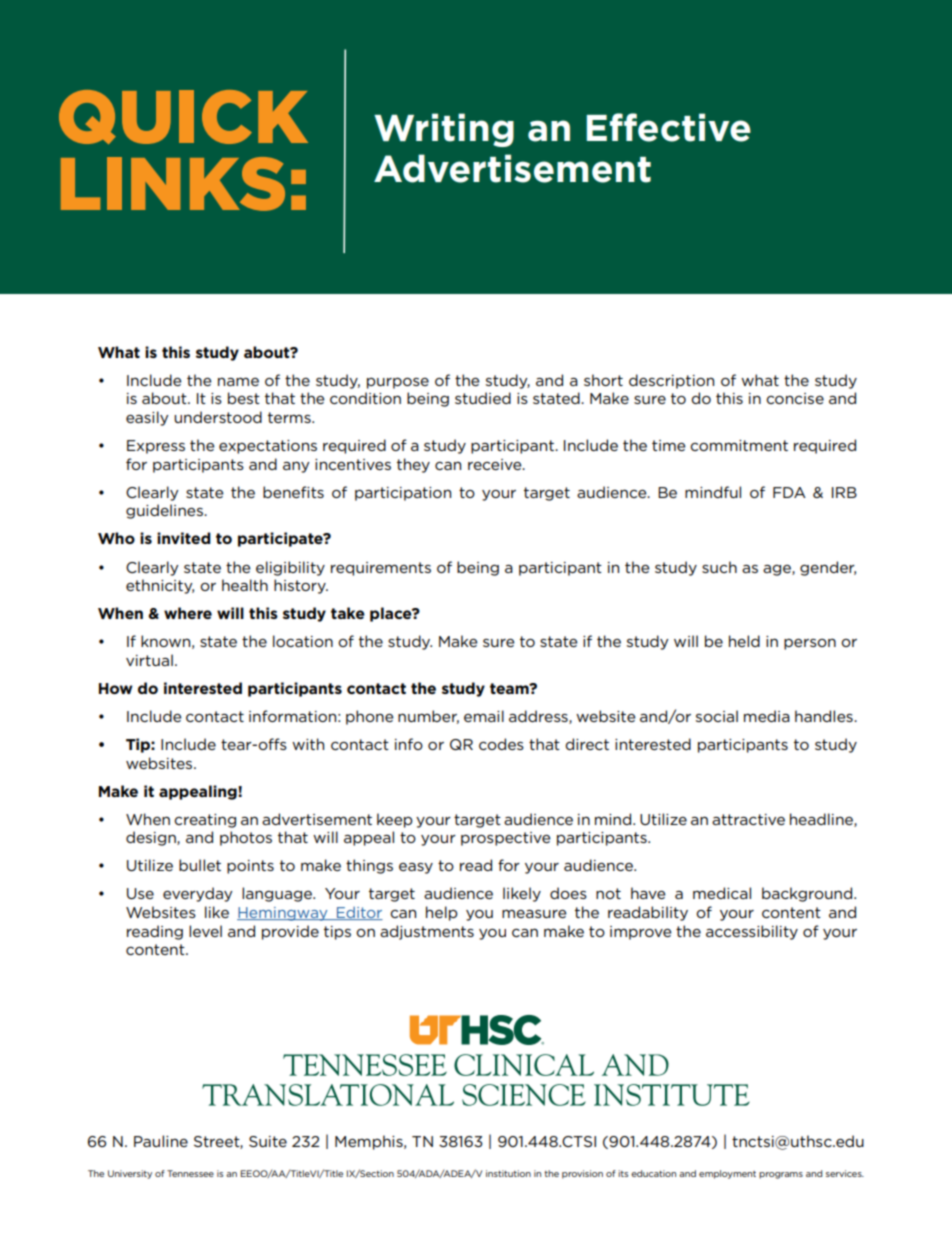 This image has width=952, height=1233. Describe the element at coordinates (205, 821) in the image. I see `creating` at that location.
